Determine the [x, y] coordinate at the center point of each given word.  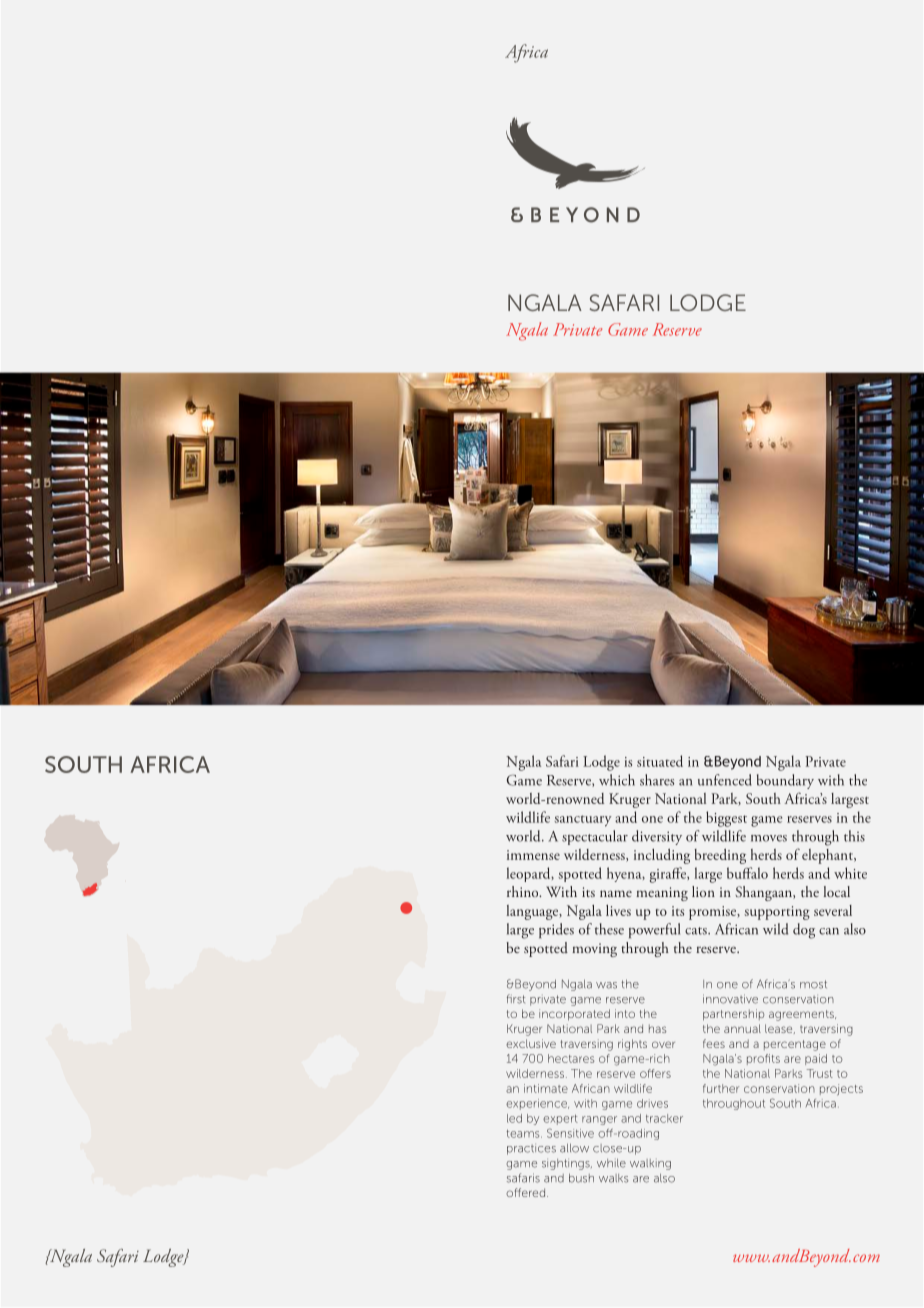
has [658, 1028]
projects [841, 1090]
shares [657, 780]
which [617, 780]
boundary [785, 781]
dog [804, 931]
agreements [802, 1015]
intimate [546, 1088]
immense [533, 855]
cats [697, 931]
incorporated [574, 1015]
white [850, 873]
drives [652, 1103]
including [662, 856]
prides [556, 930]
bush [581, 1178]
